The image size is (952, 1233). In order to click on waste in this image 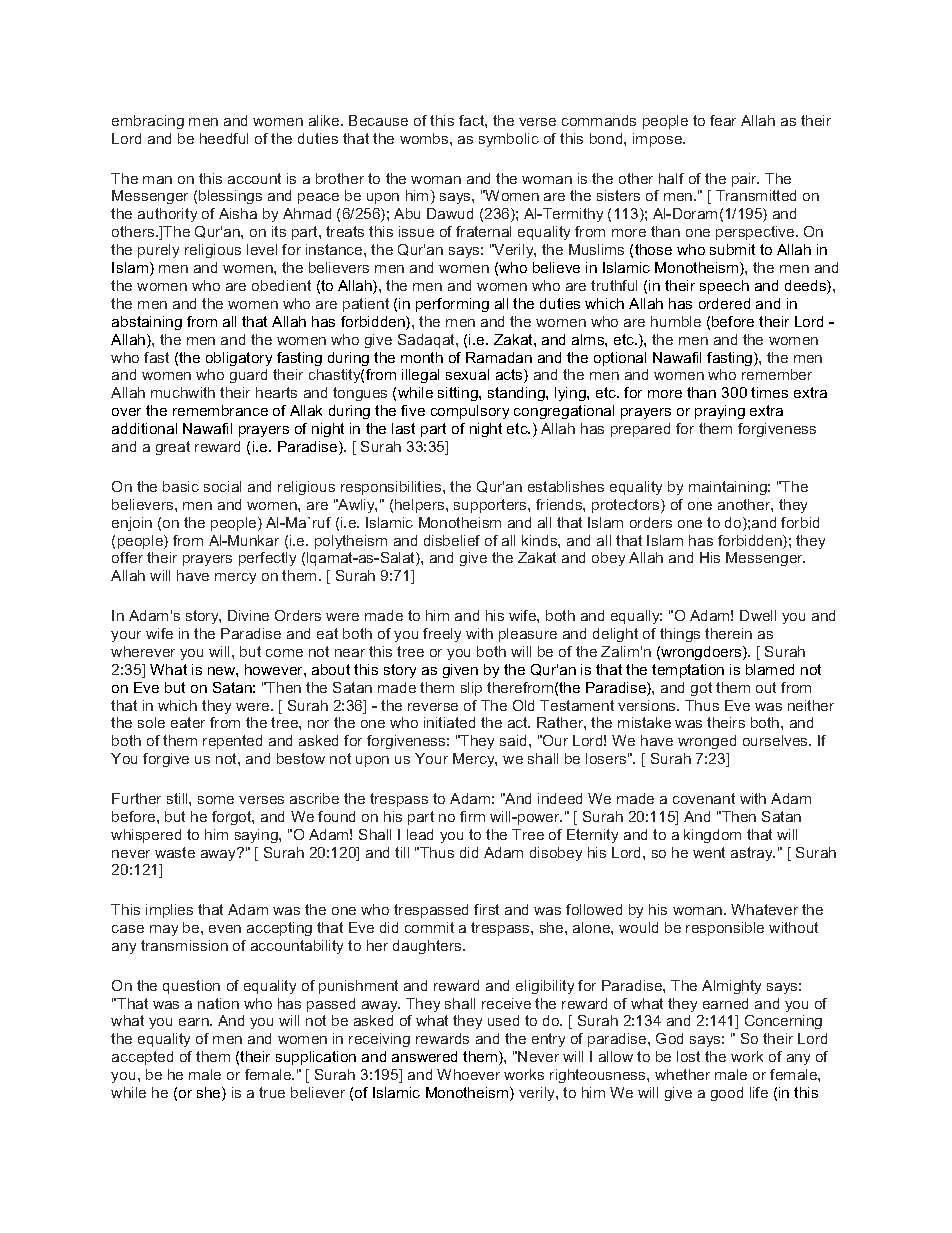, I will do `click(175, 852)`.
